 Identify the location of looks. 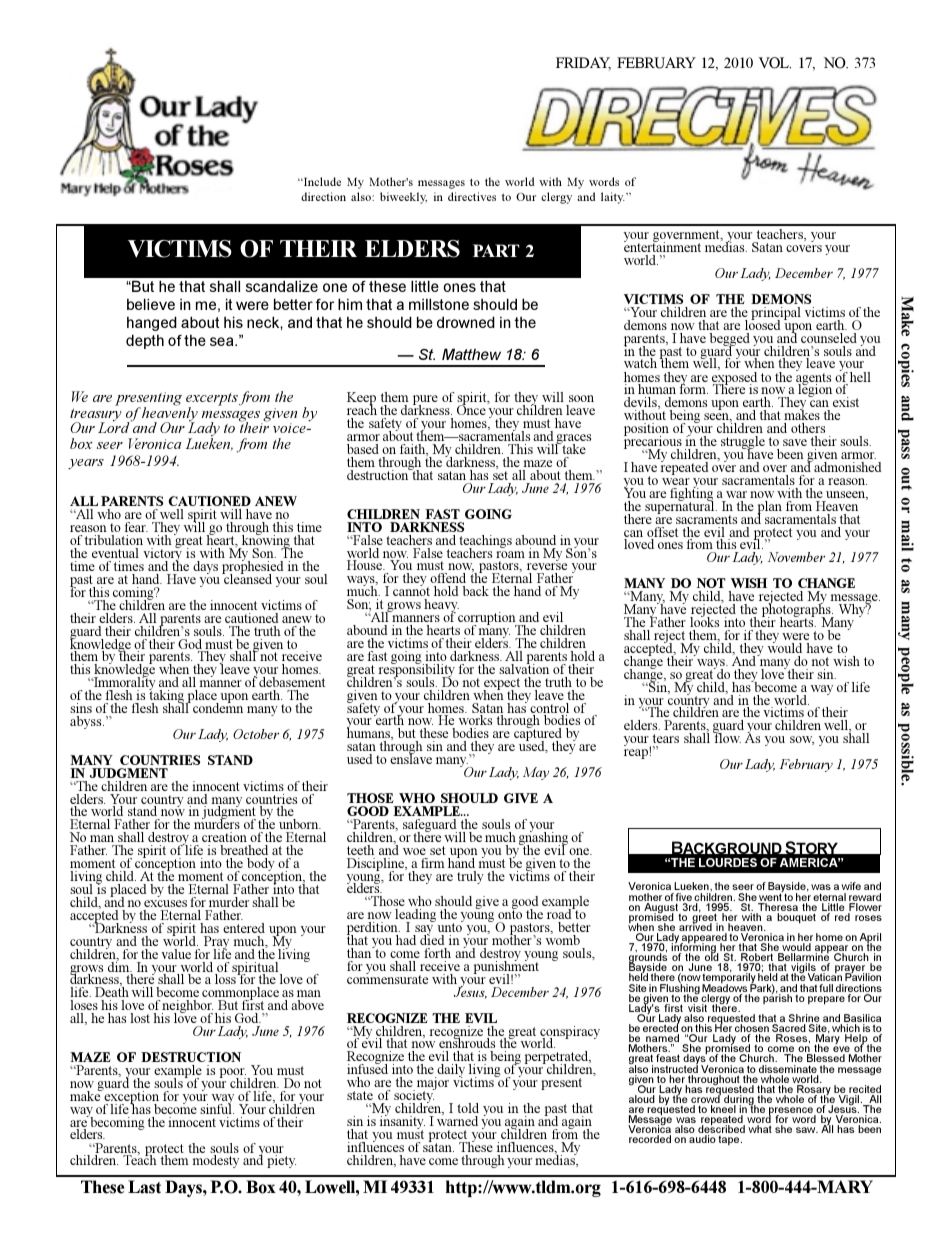
(704, 621).
